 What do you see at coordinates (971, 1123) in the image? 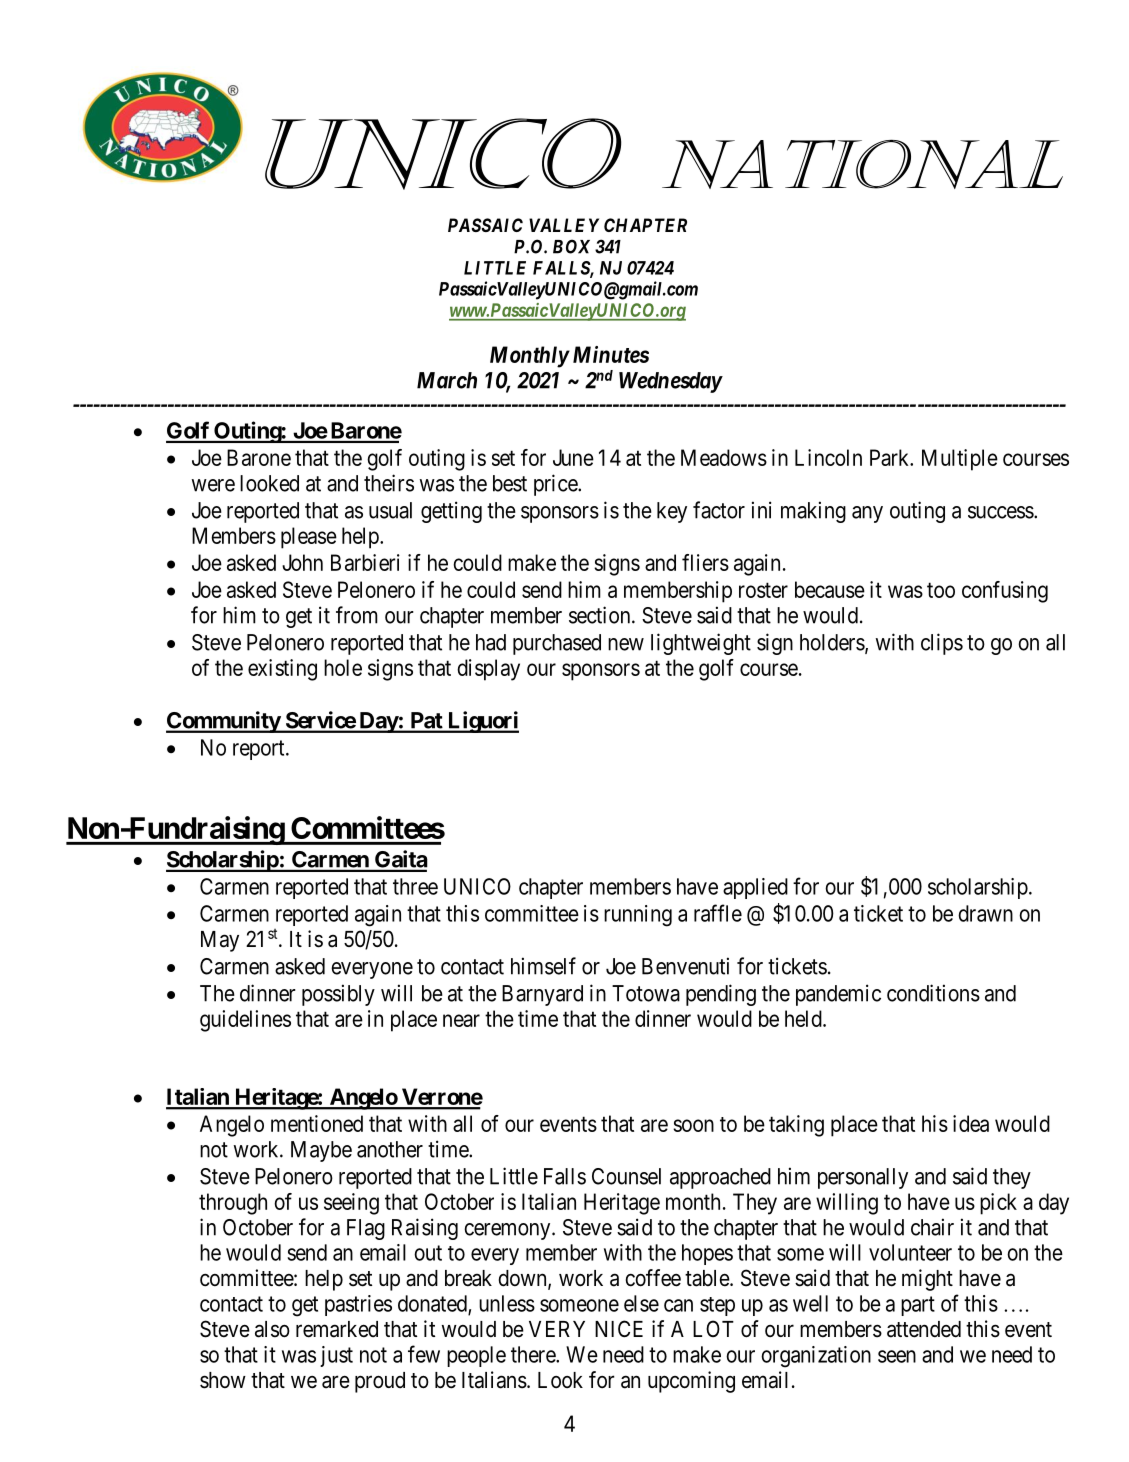
I see `idea` at bounding box center [971, 1123].
